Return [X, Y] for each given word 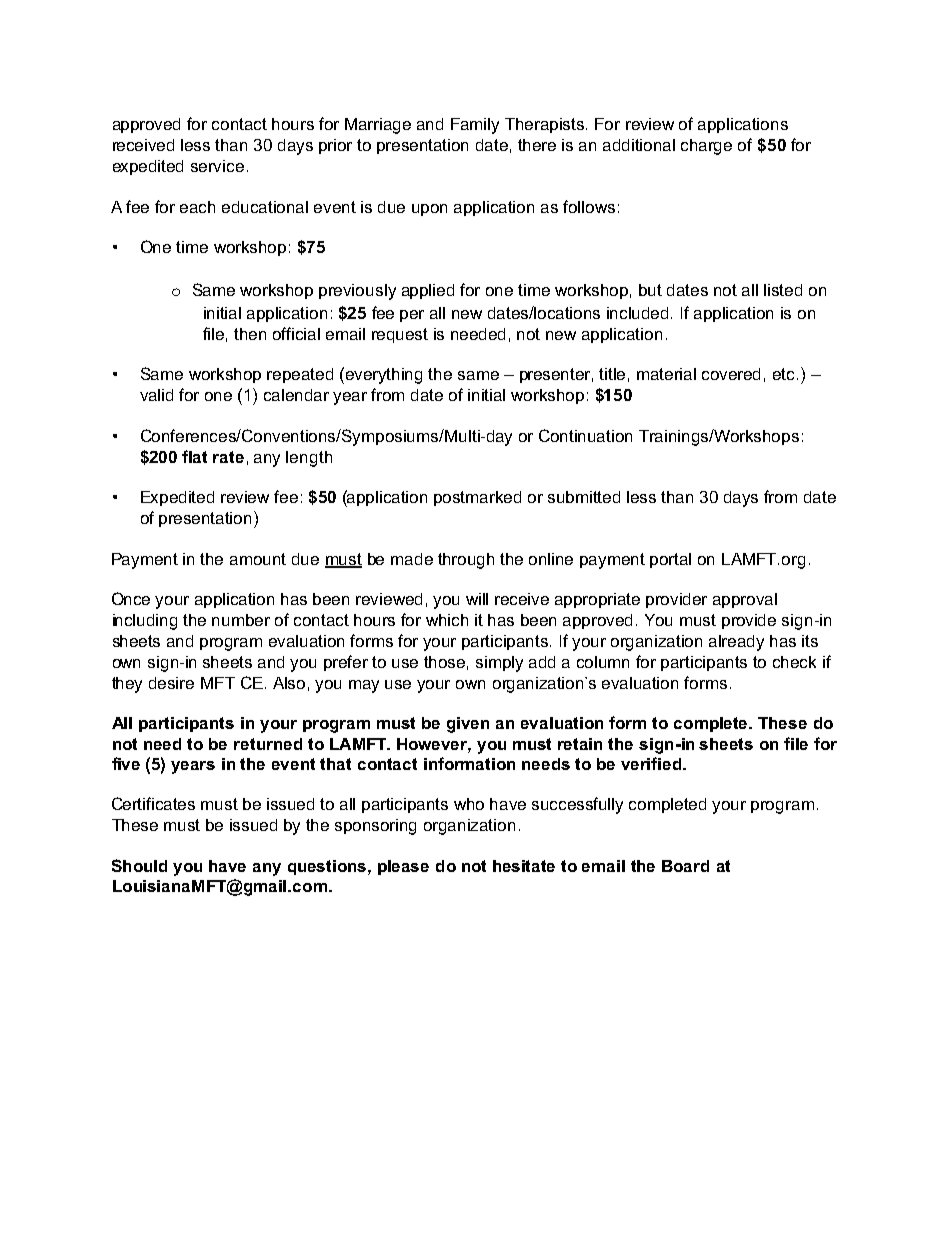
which [447, 620]
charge [706, 147]
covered [731, 374]
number [241, 620]
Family [475, 126]
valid [156, 395]
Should [139, 865]
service [217, 166]
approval [745, 600]
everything [384, 376]
